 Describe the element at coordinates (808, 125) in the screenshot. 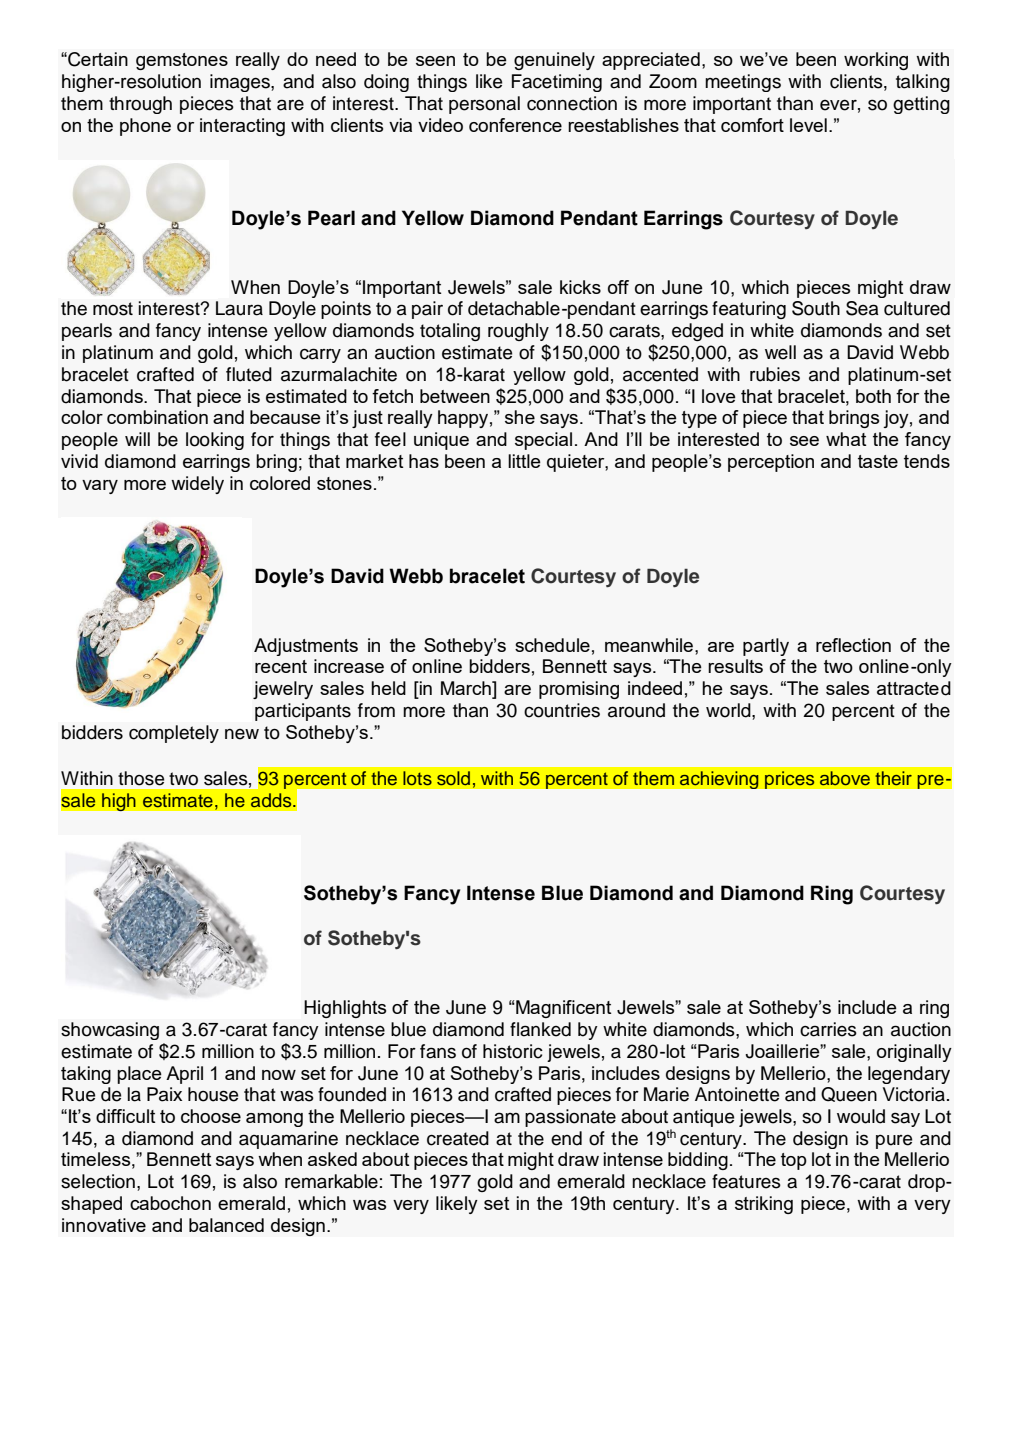

I see `level` at that location.
